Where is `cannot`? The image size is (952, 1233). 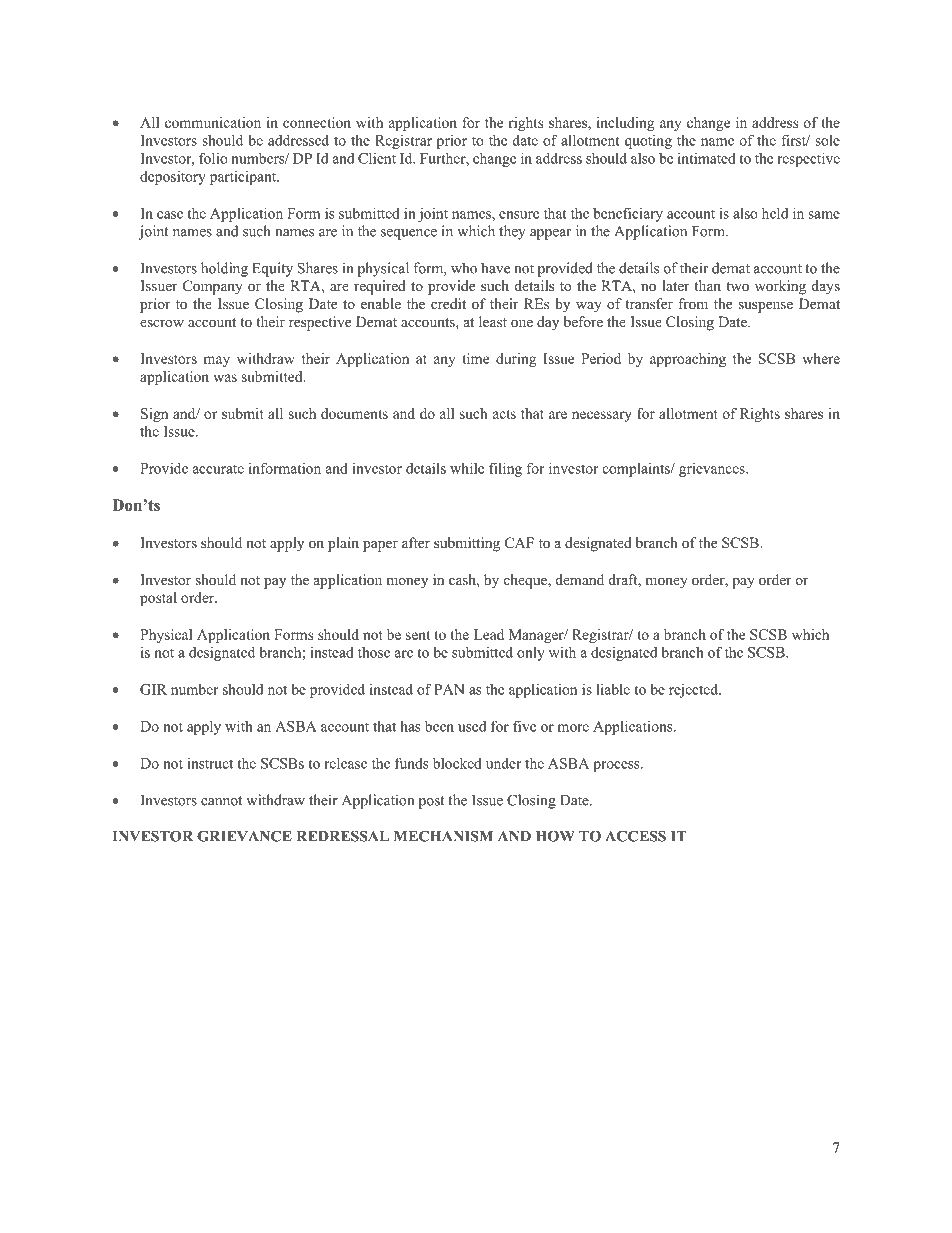 cannot is located at coordinates (221, 801).
